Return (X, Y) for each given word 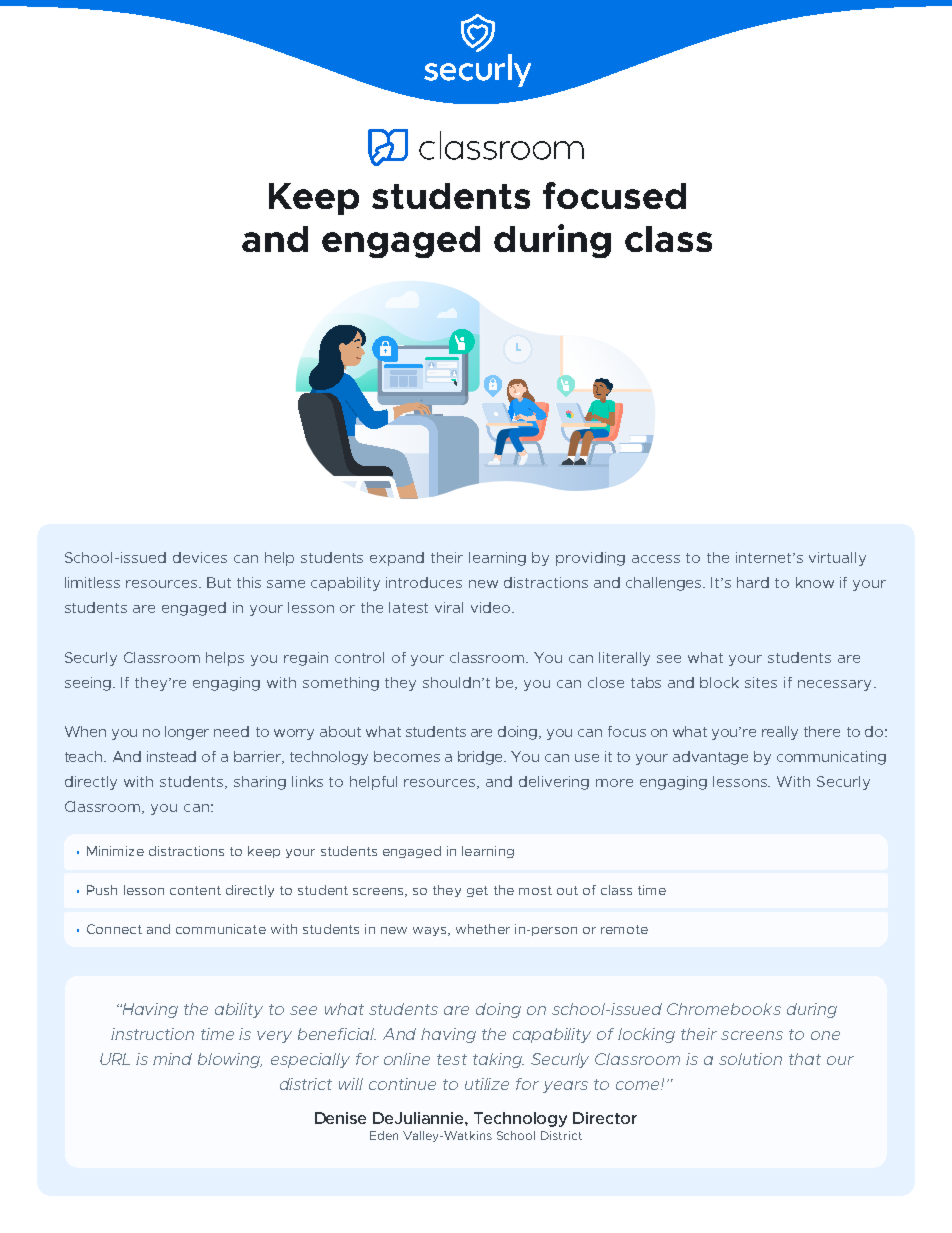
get (477, 891)
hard (753, 582)
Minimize (115, 851)
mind (172, 1059)
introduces (424, 582)
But (219, 582)
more (614, 783)
